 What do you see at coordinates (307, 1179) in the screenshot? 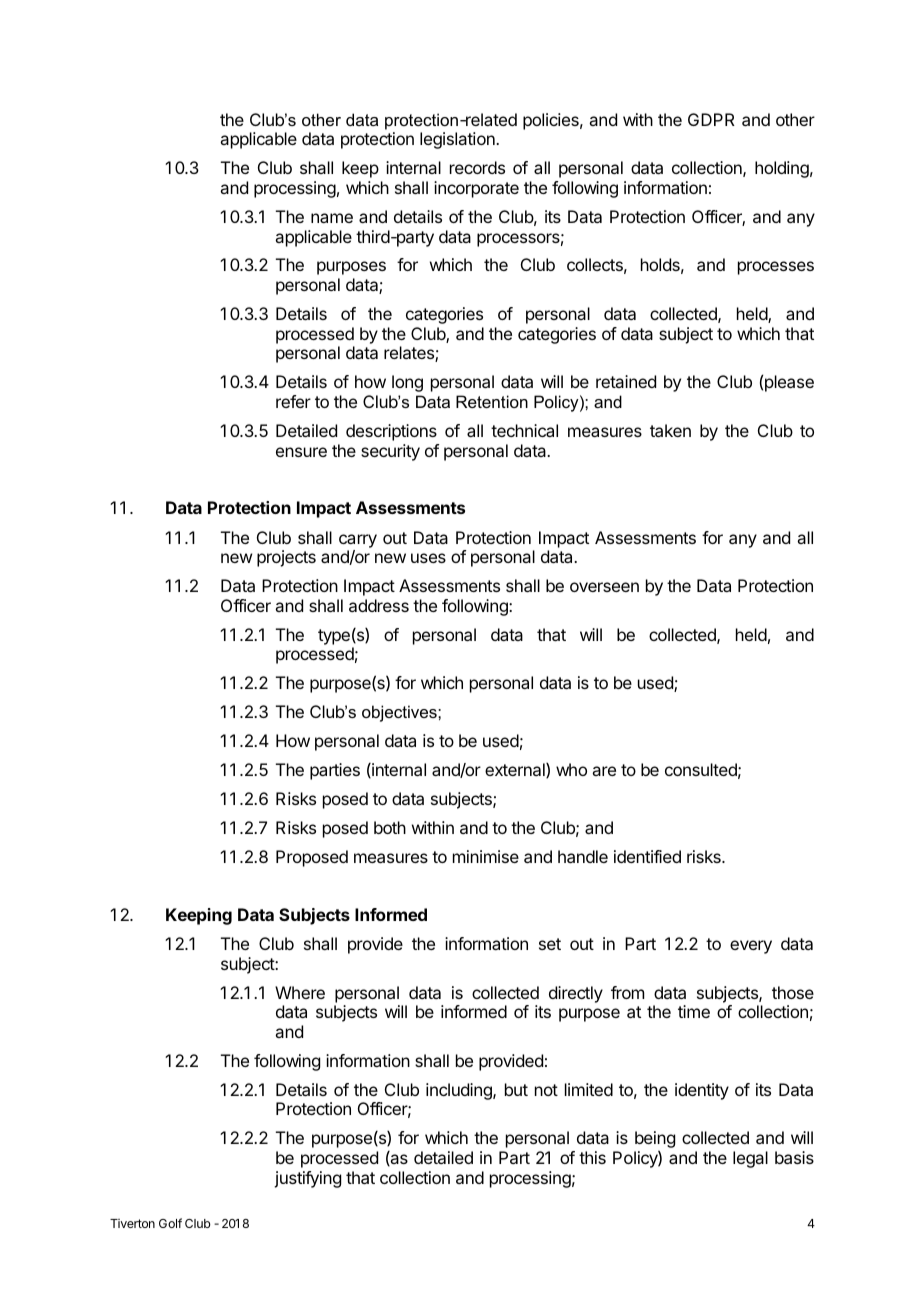
I see `justifying` at bounding box center [307, 1179].
